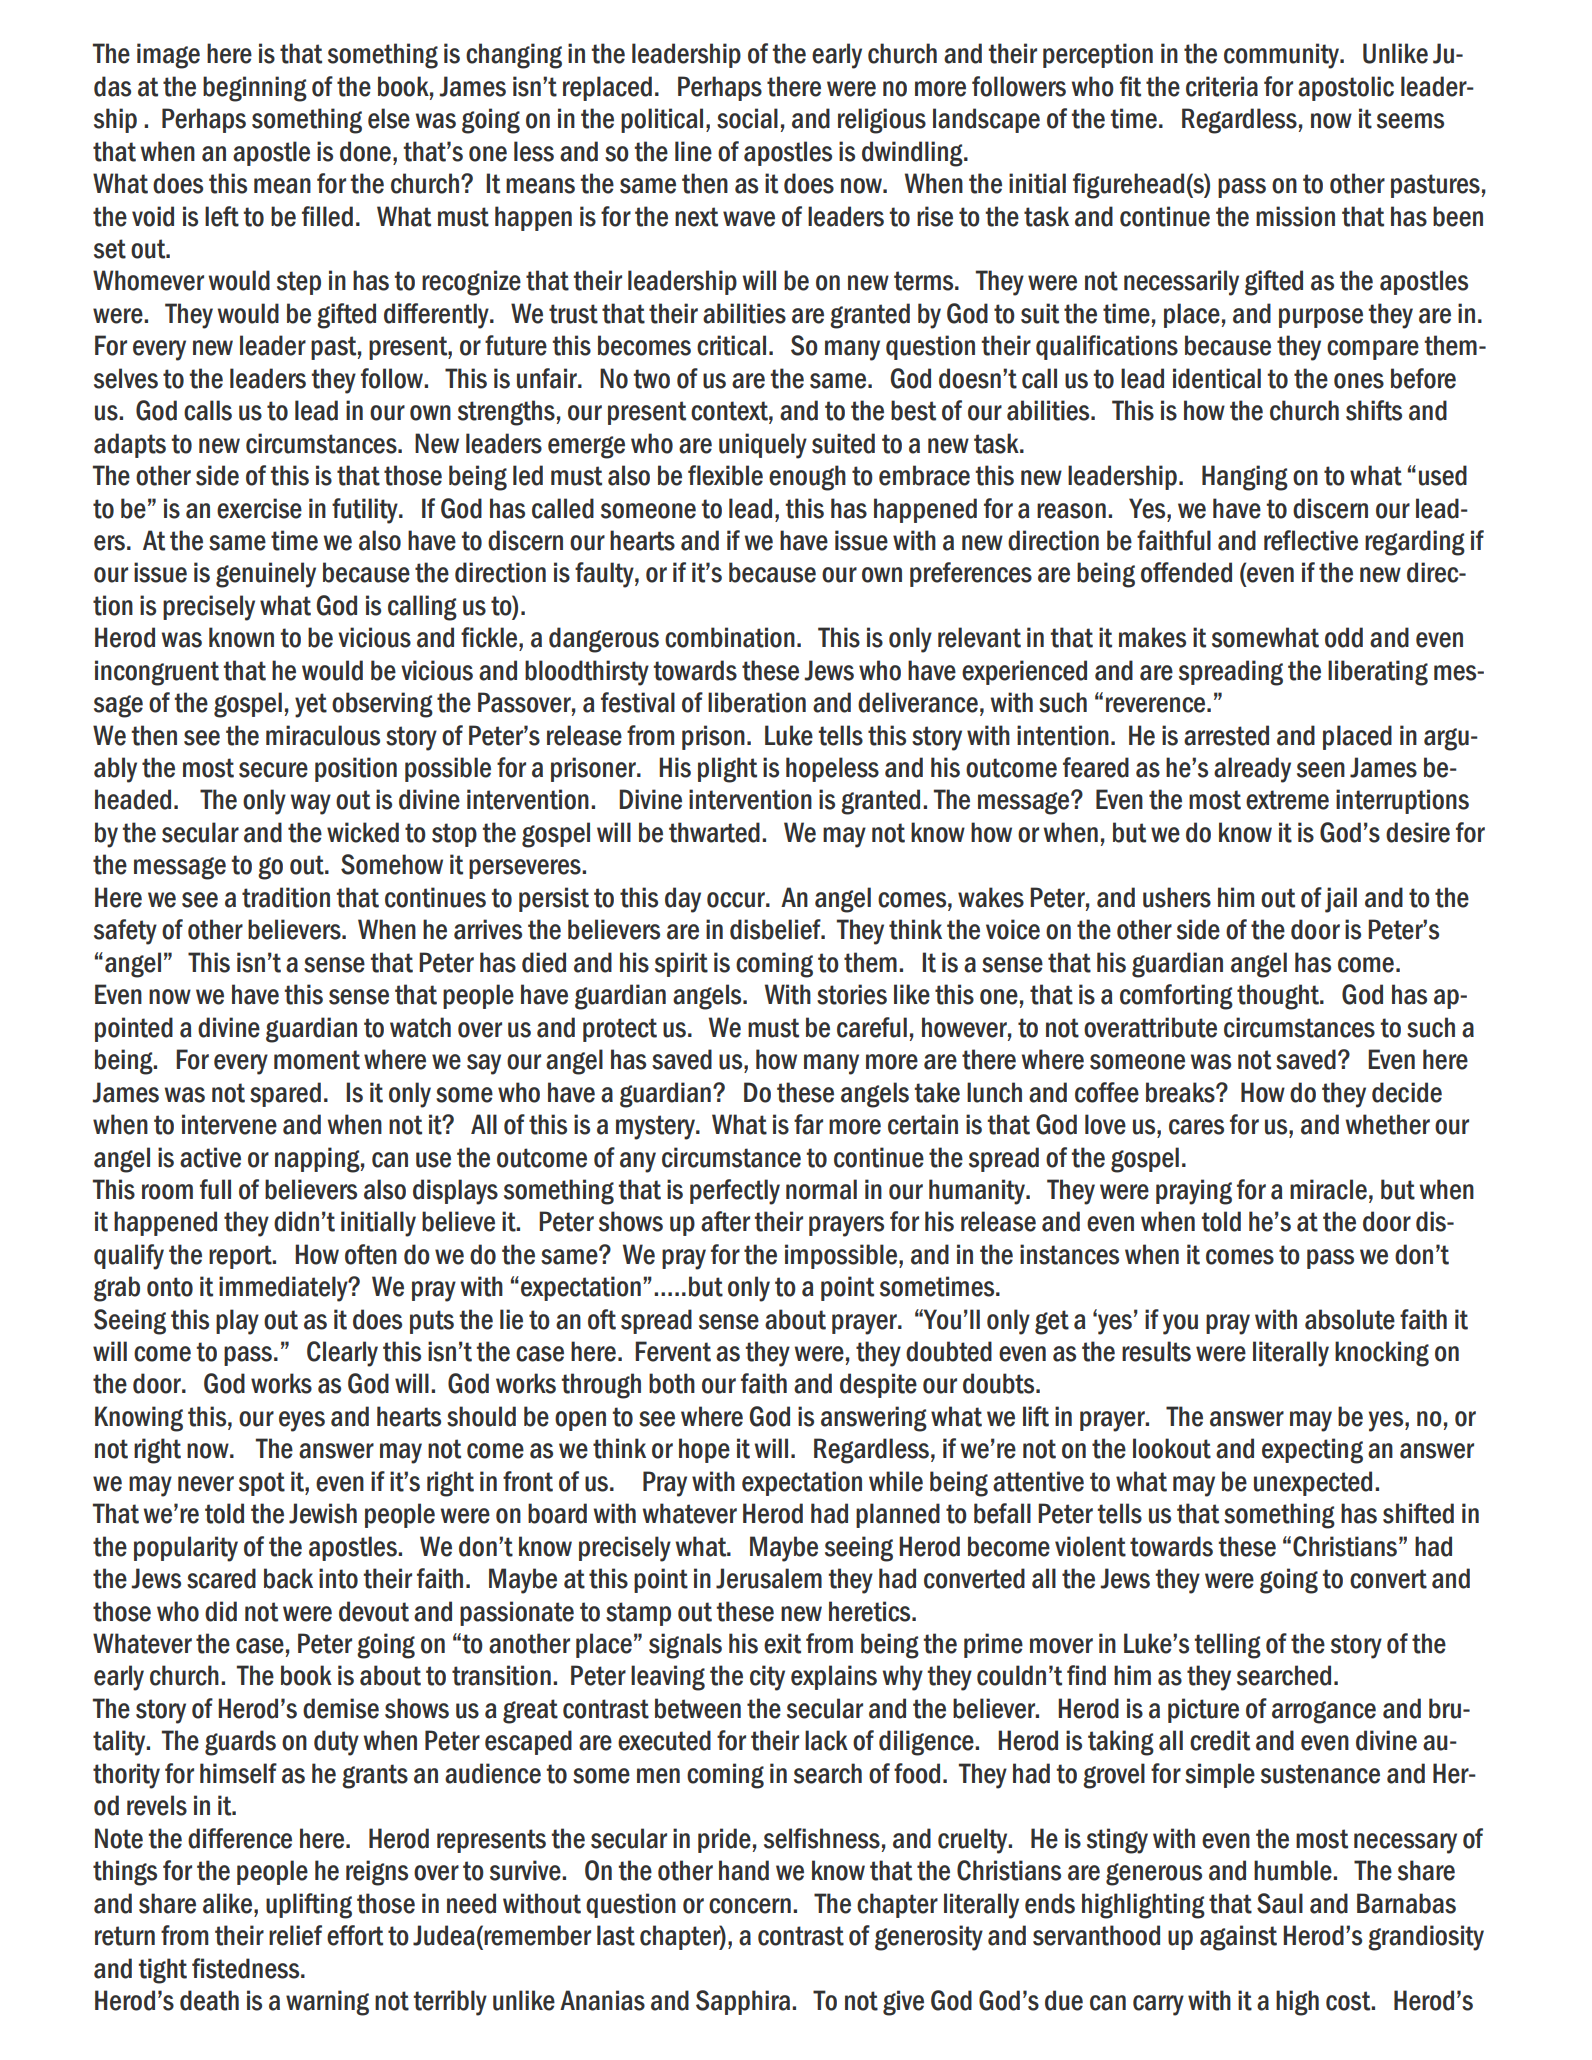 The width and height of the document is (1592, 2060). What do you see at coordinates (295, 1935) in the document?
I see `relief` at bounding box center [295, 1935].
